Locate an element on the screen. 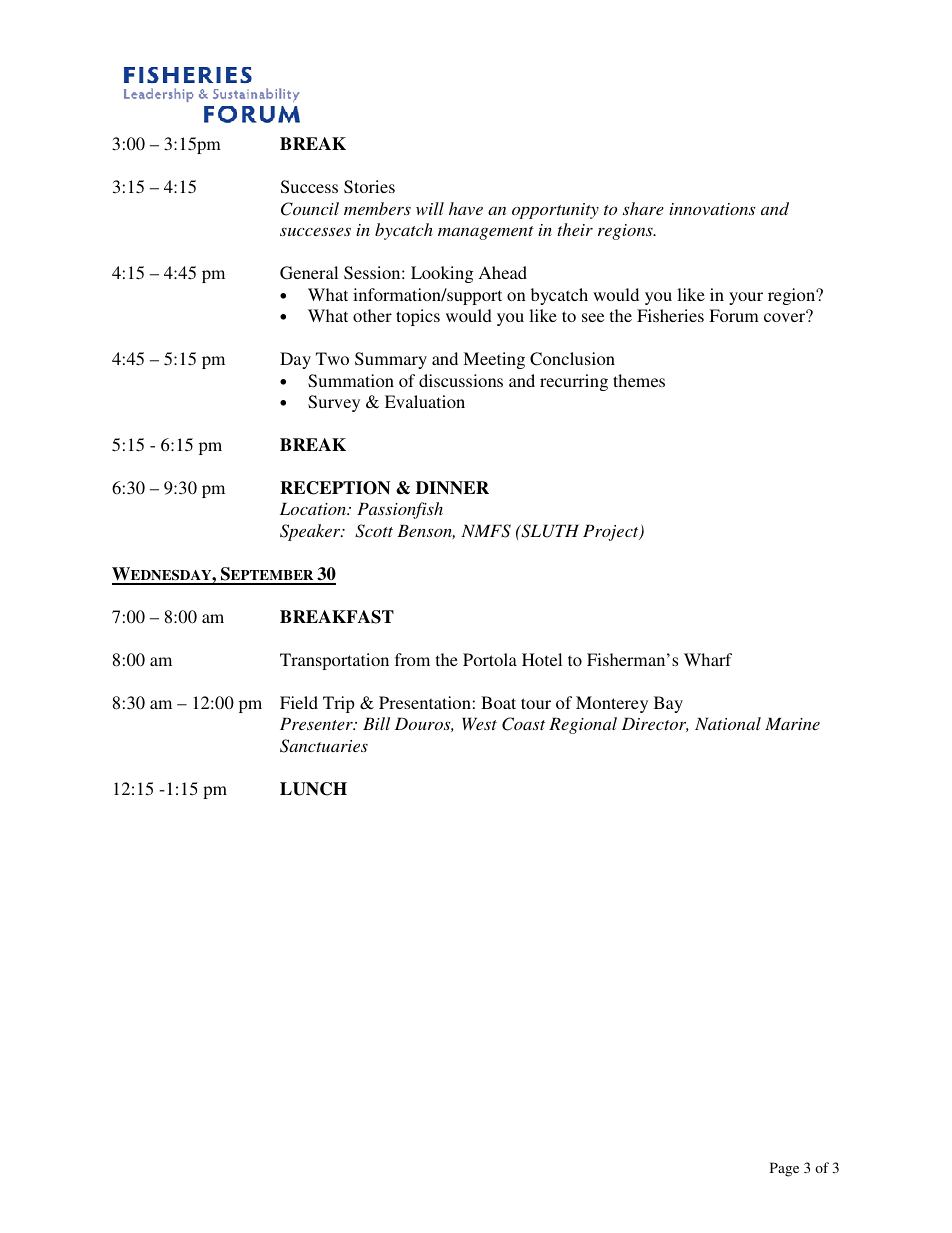  Scott is located at coordinates (374, 531).
